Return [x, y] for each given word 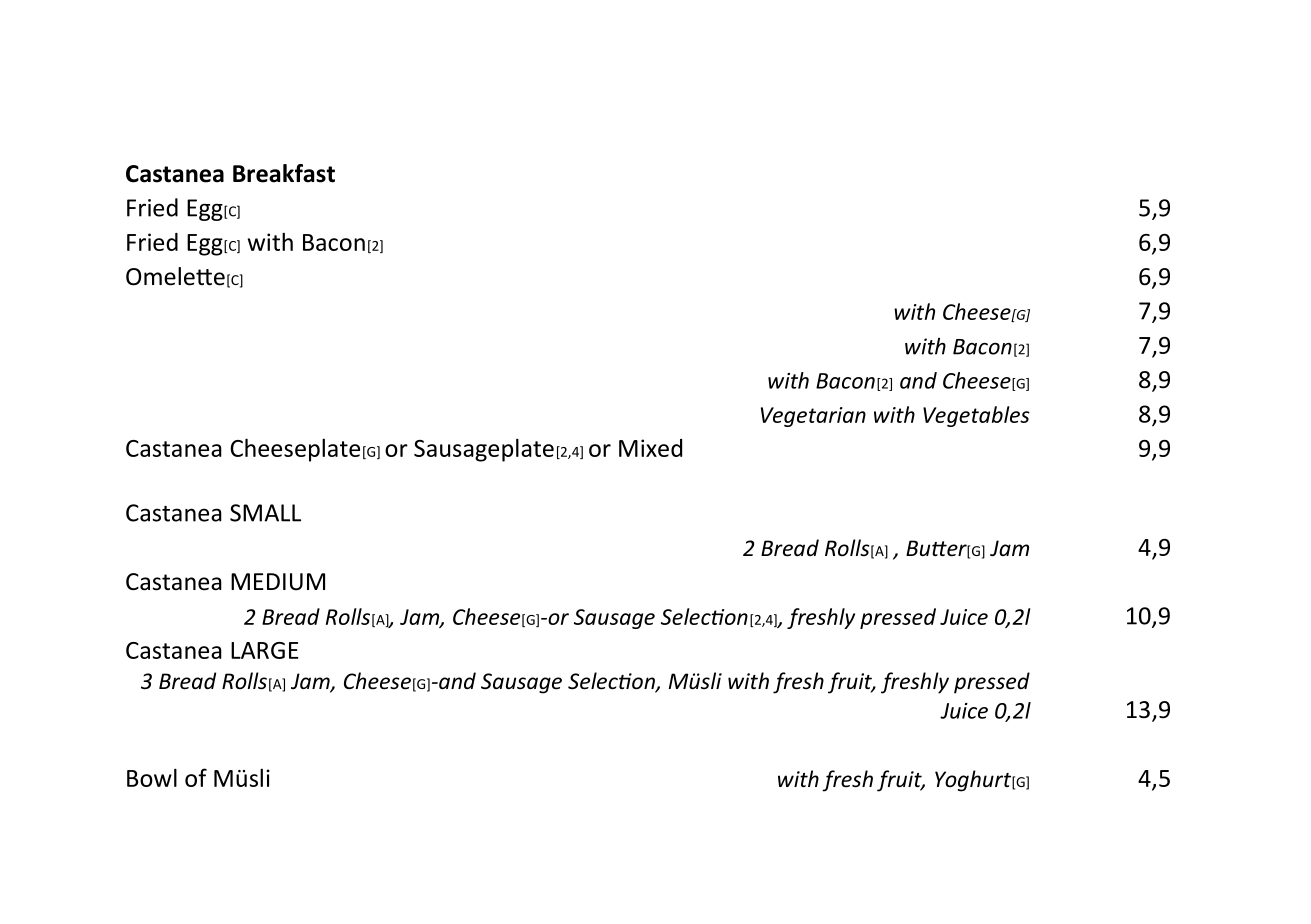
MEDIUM [278, 582]
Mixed [650, 448]
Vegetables [976, 416]
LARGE [265, 650]
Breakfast [284, 173]
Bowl [152, 777]
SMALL [265, 513]
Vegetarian [813, 417]
